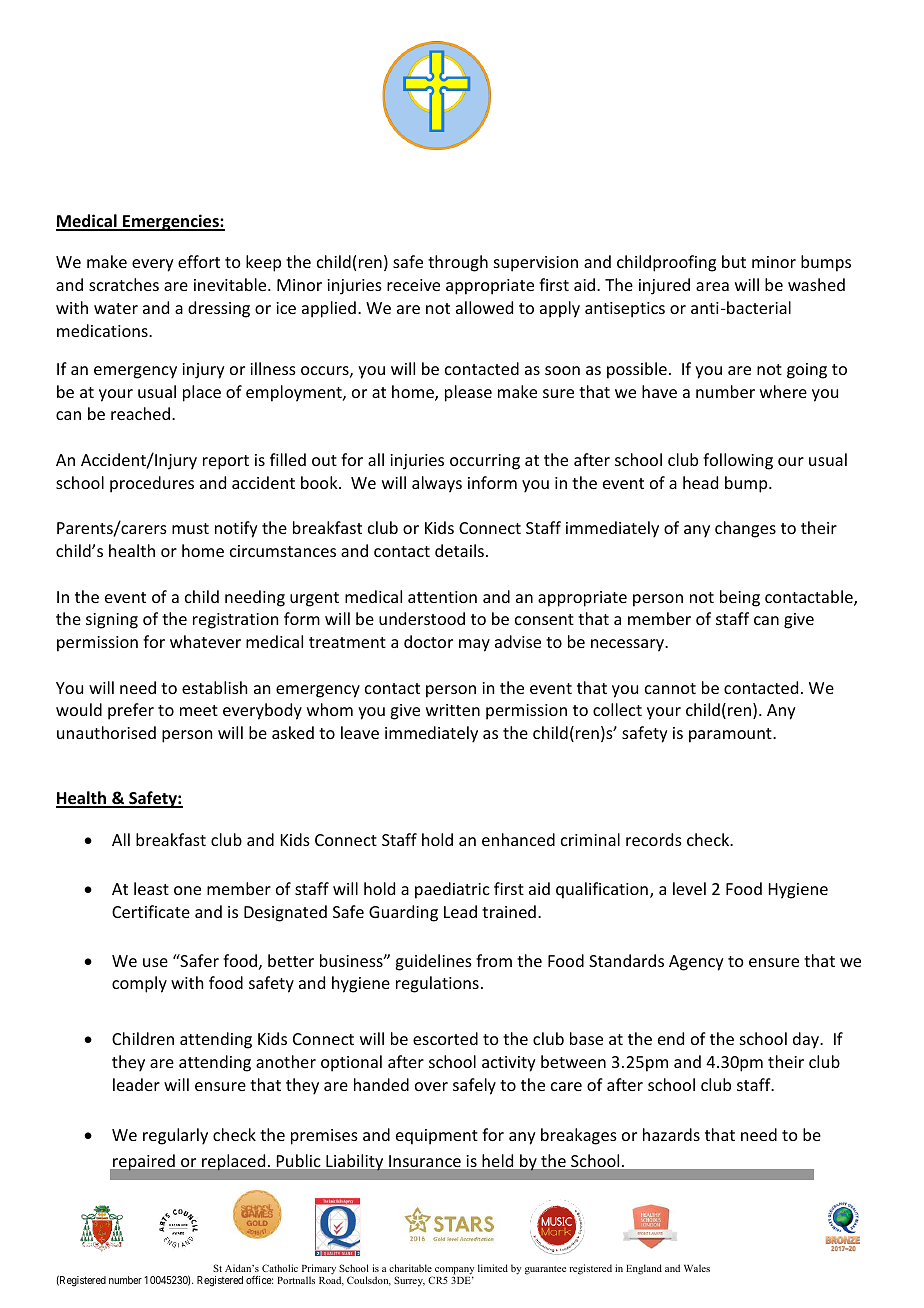  Describe the element at coordinates (280, 1268) in the image. I see `Catholic` at that location.
